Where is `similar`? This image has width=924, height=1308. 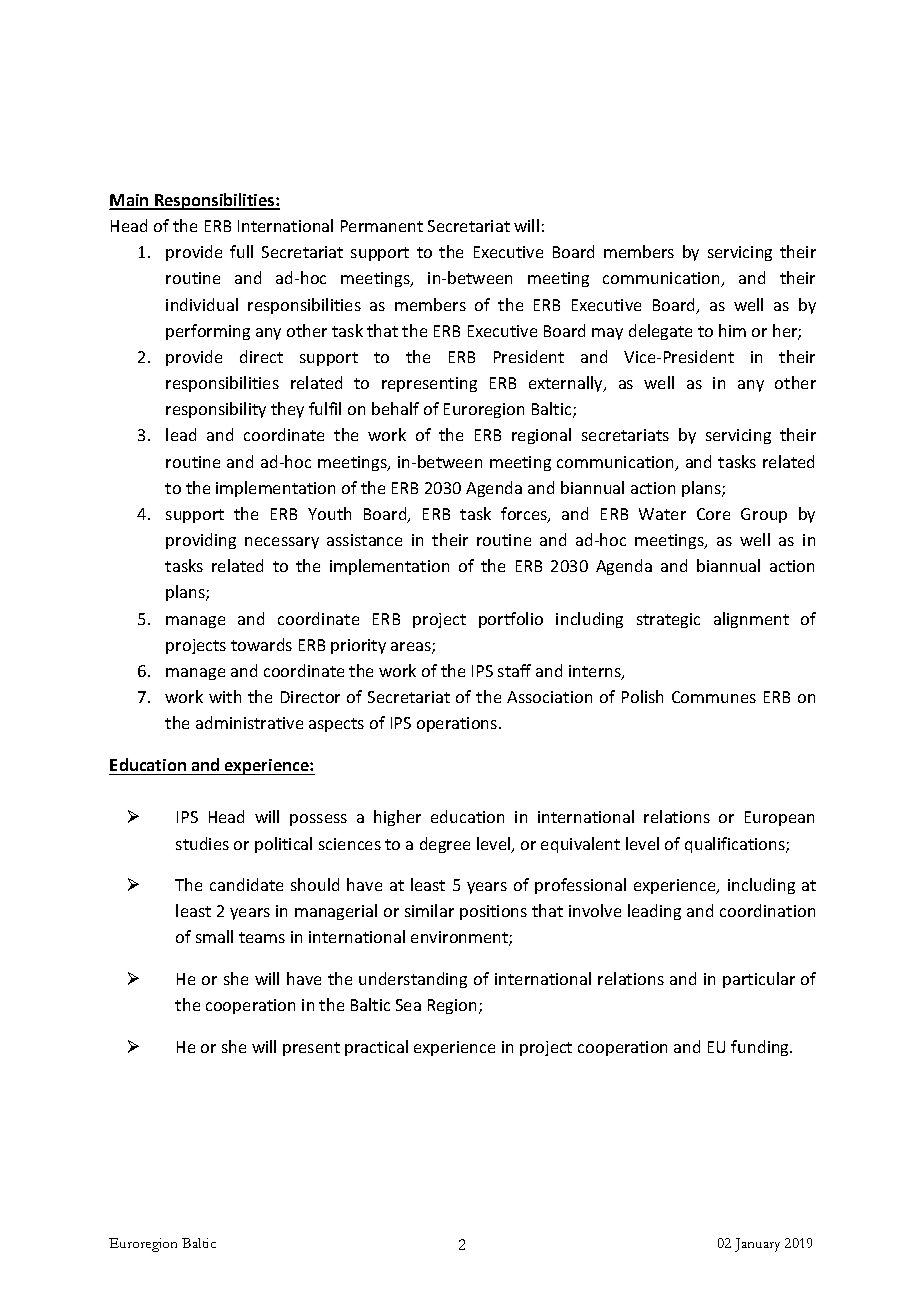
similar is located at coordinates (429, 910).
